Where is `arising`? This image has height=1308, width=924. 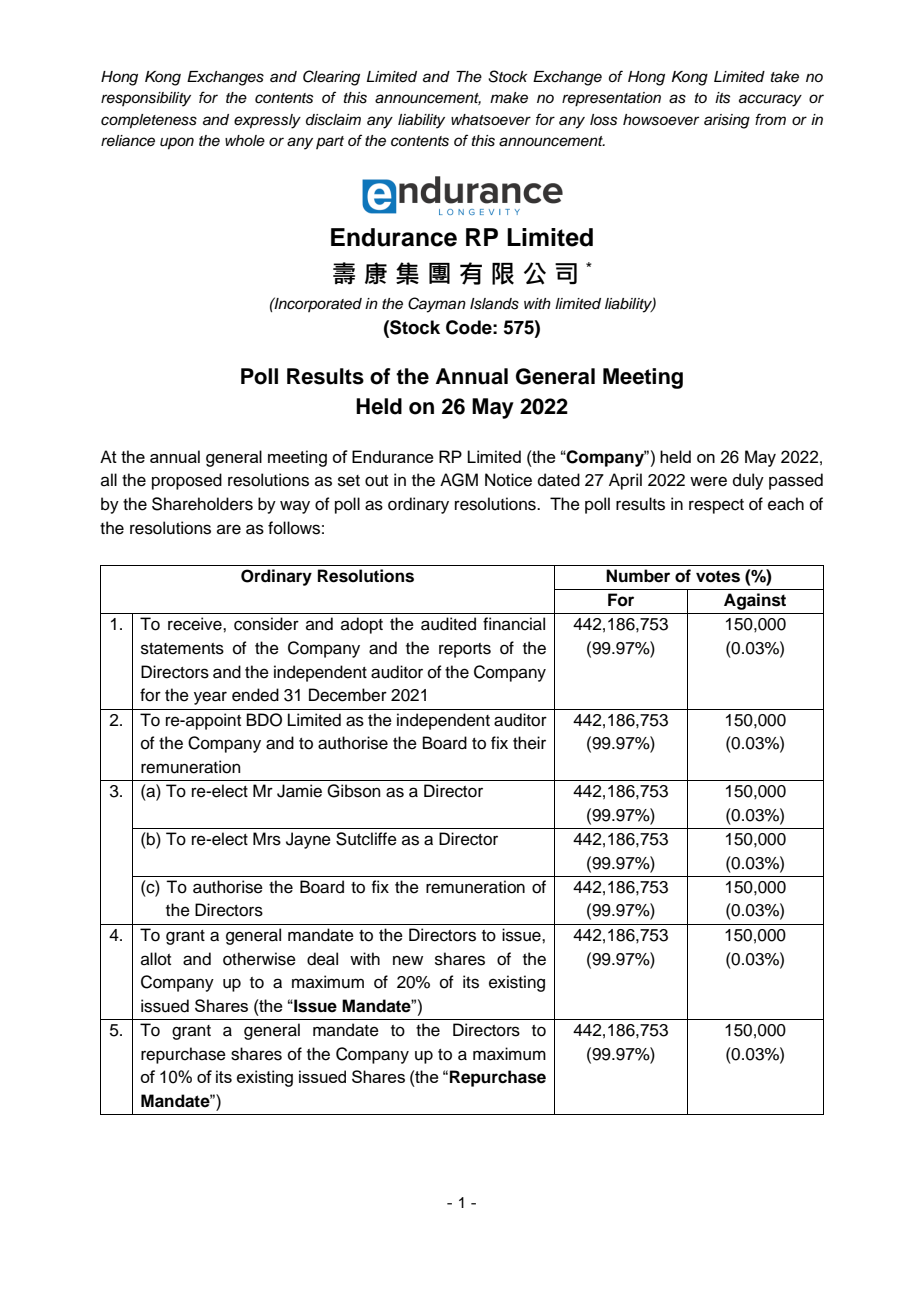
arising is located at coordinates (727, 121).
